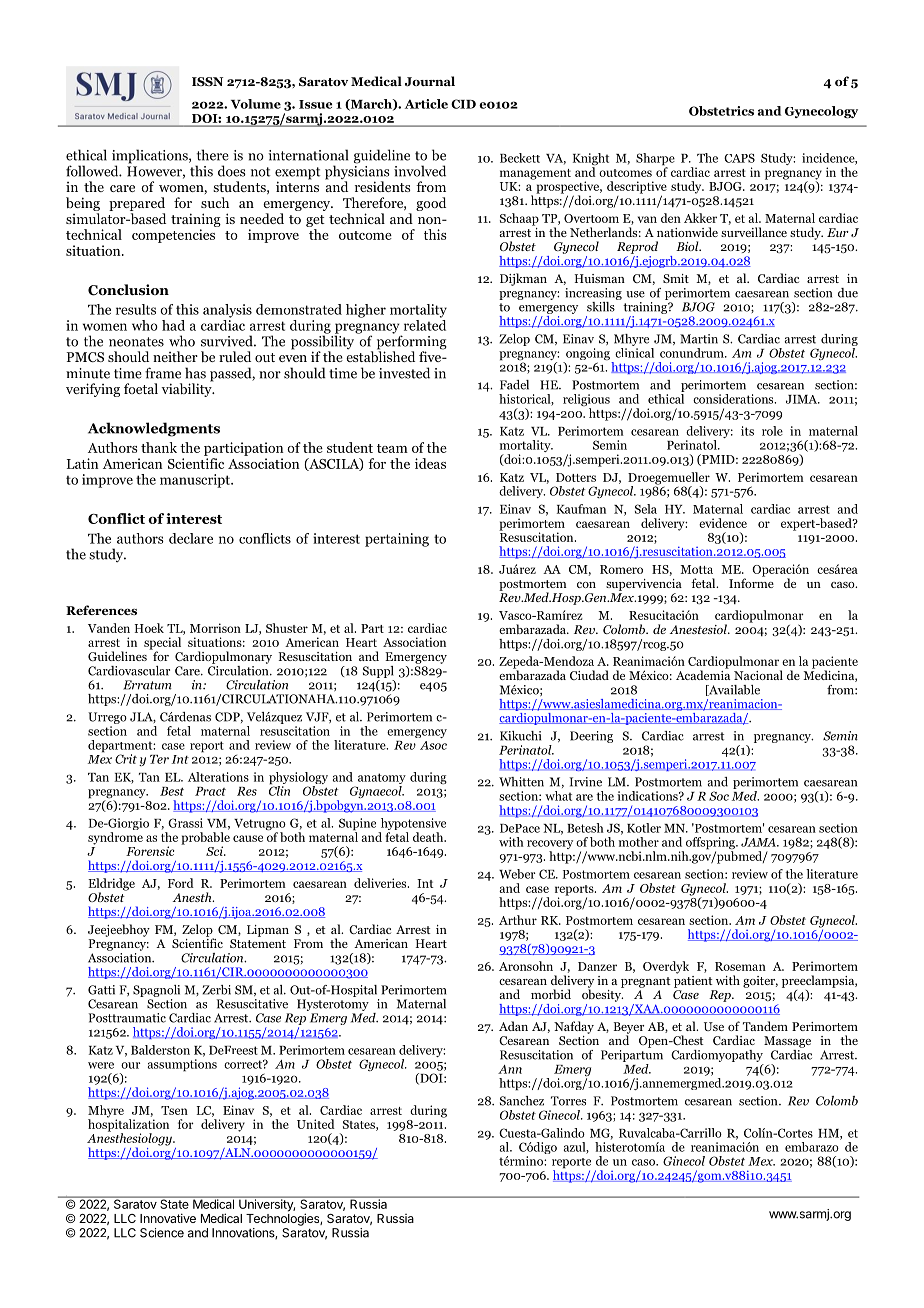  Describe the element at coordinates (734, 399) in the document. I see `considerations` at that location.
